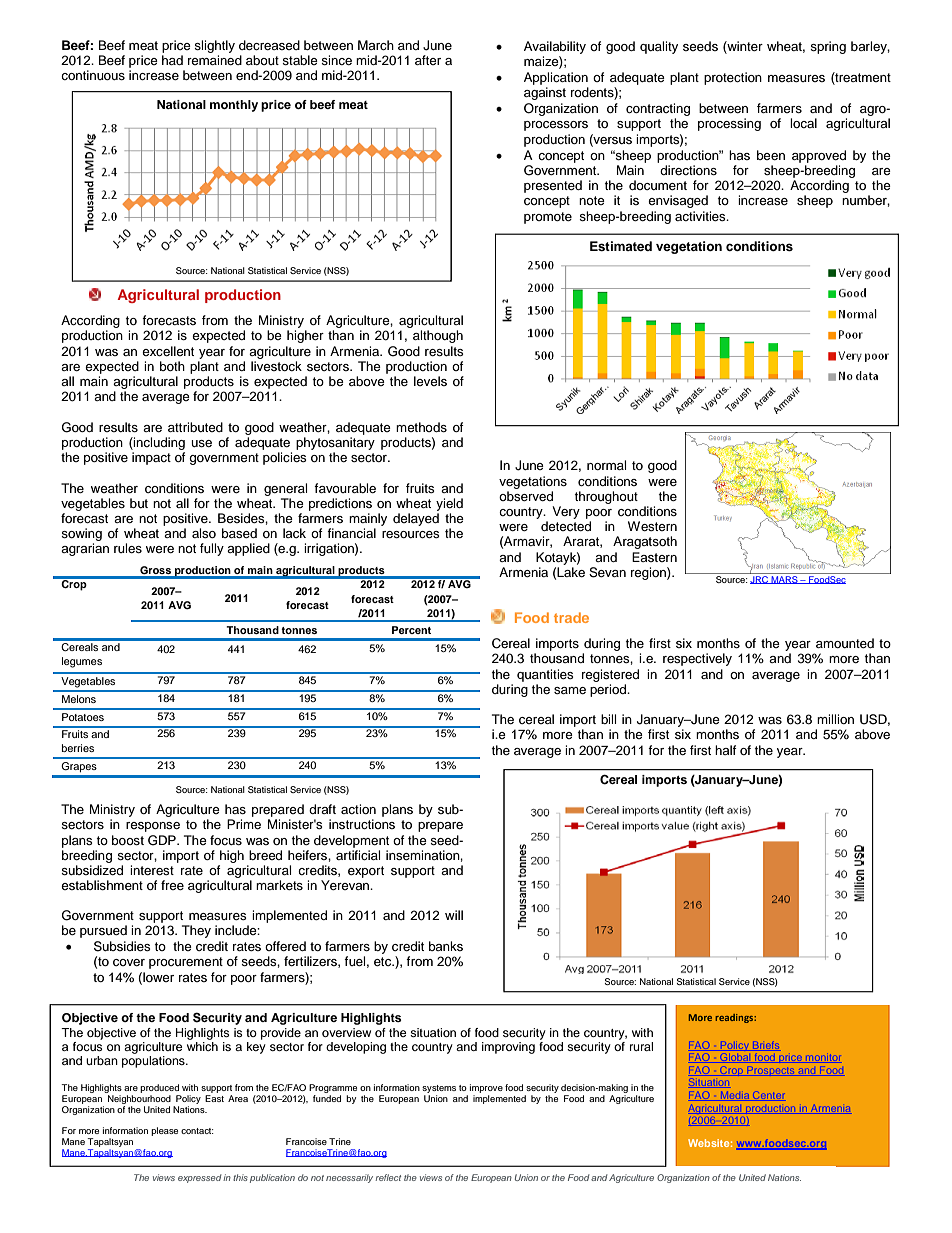 This screenshot has width=952, height=1233. Describe the element at coordinates (697, 659) in the screenshot. I see `respectively` at that location.
